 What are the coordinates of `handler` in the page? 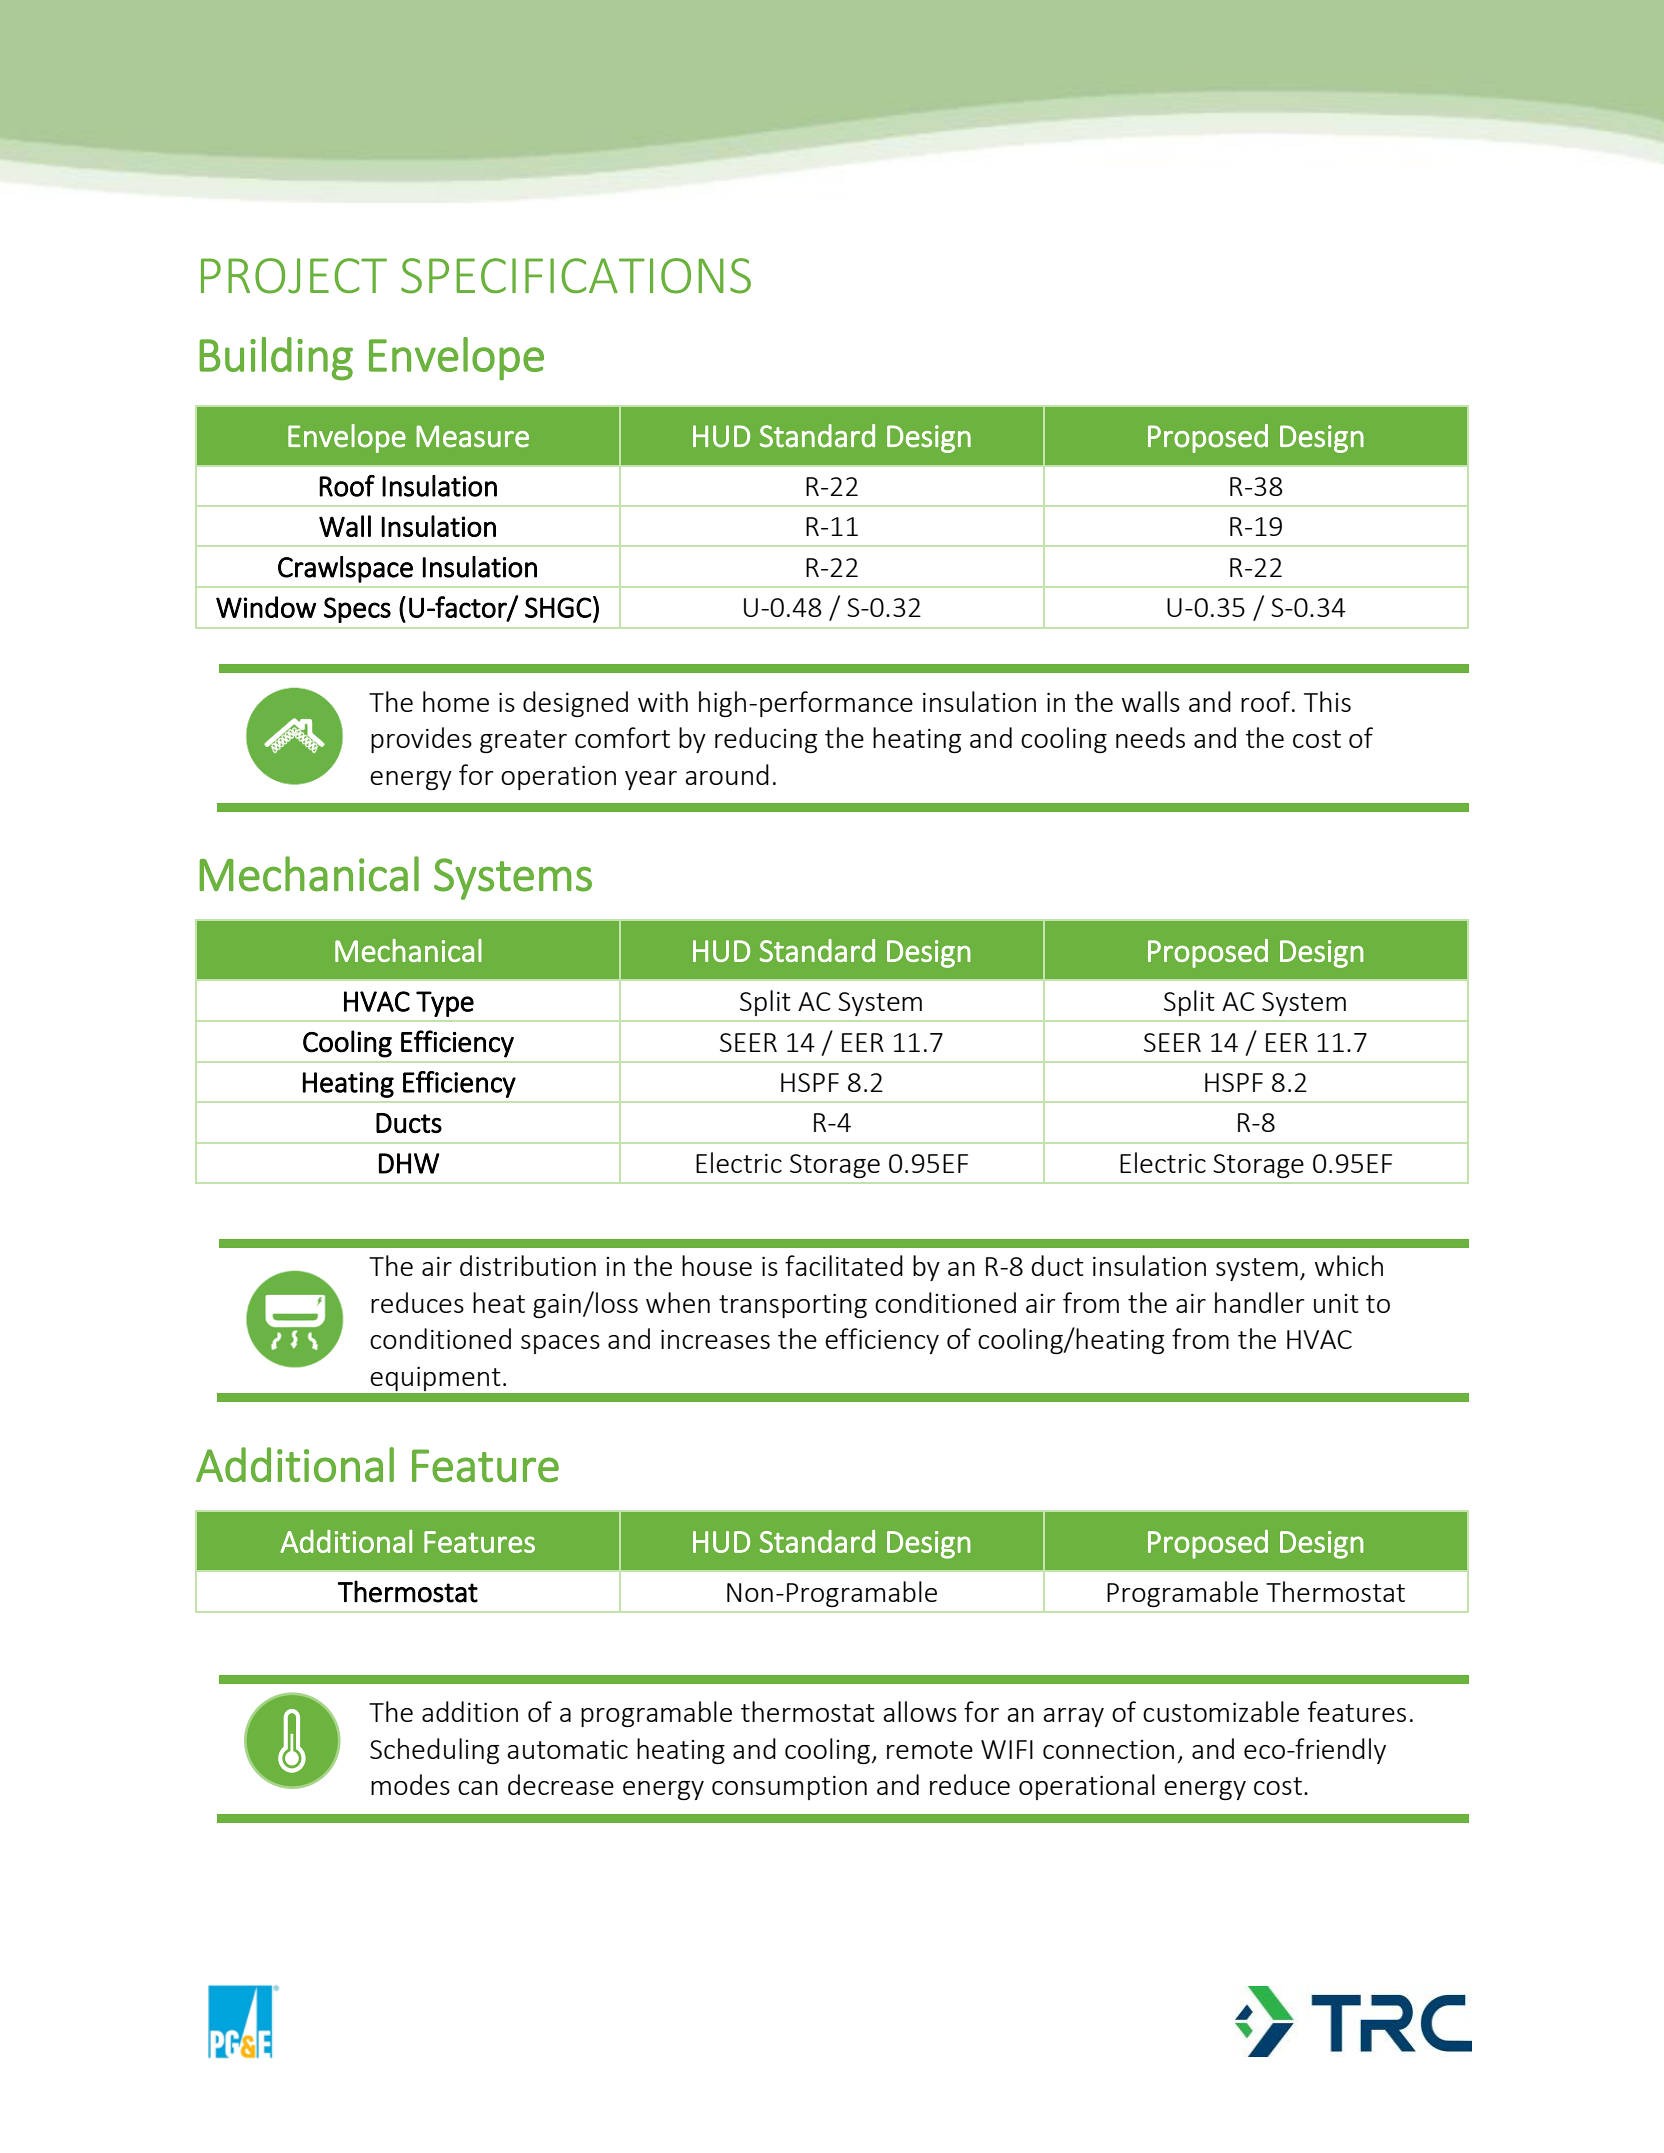 It's located at (1259, 1302).
